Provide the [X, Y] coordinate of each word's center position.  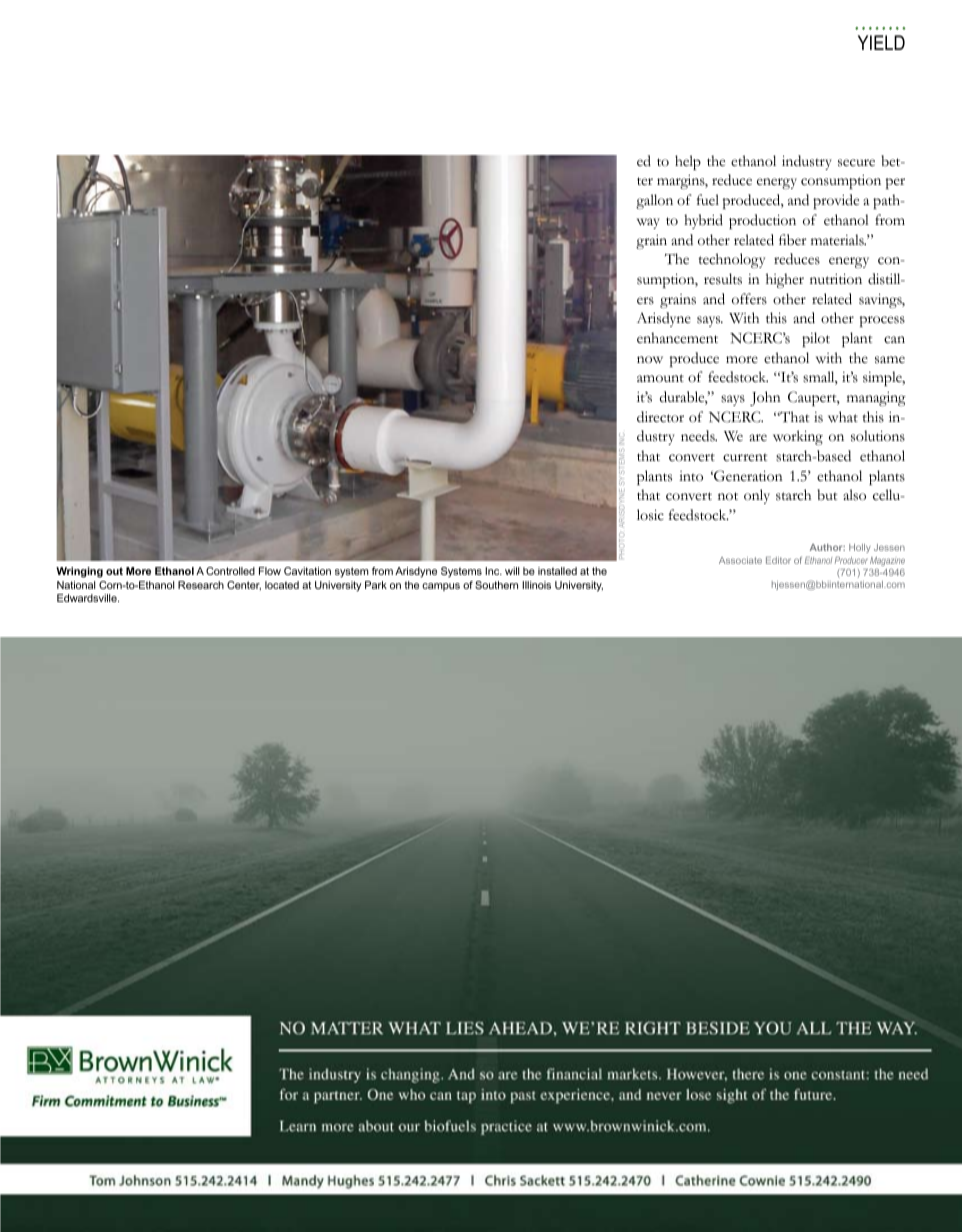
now [650, 359]
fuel [708, 199]
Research [201, 585]
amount [660, 378]
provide [836, 201]
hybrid [703, 221]
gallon [654, 201]
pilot [816, 339]
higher [785, 280]
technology [731, 260]
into [691, 476]
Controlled [230, 571]
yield [881, 42]
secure [856, 163]
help [688, 162]
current [745, 457]
